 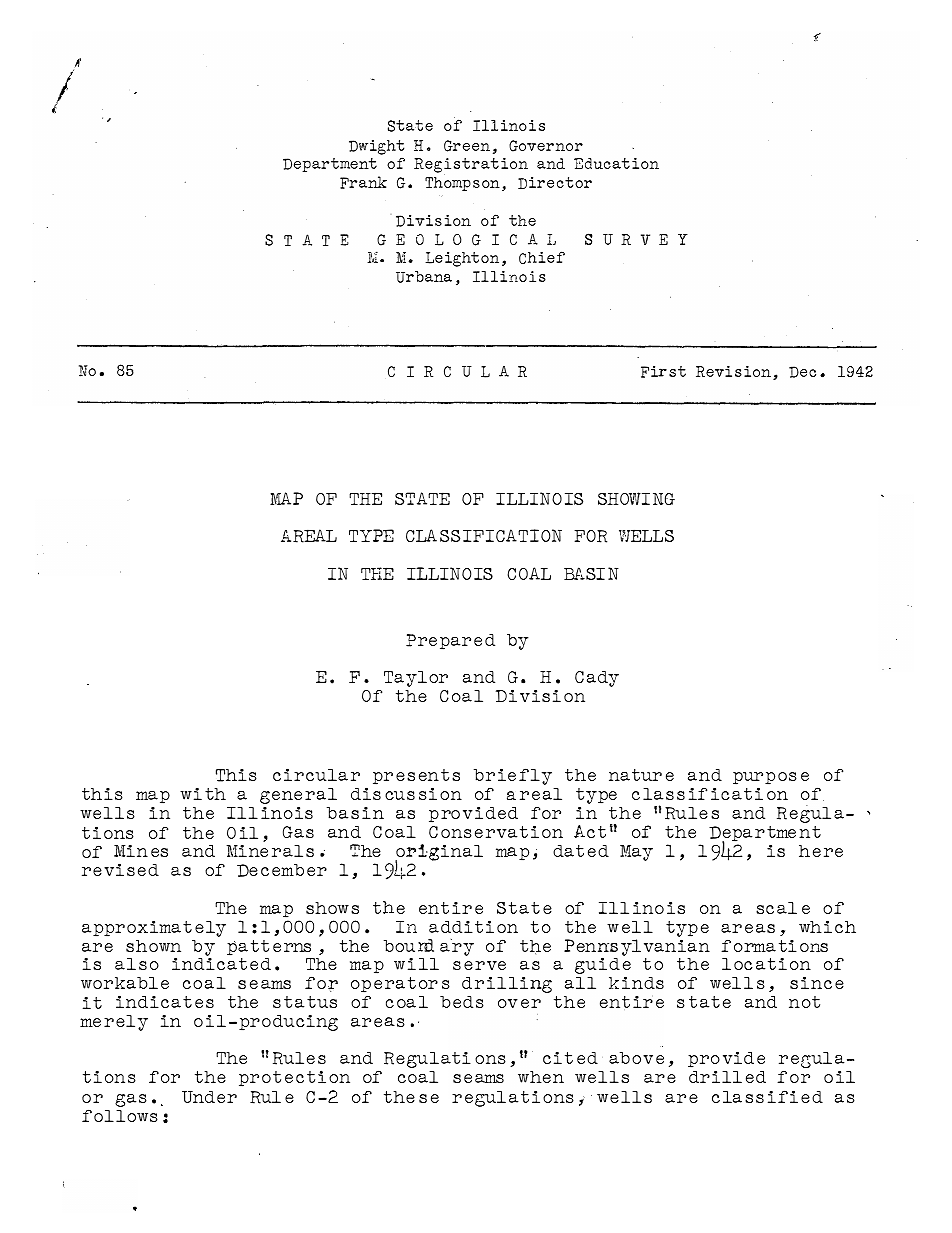 What do you see at coordinates (363, 182) in the image?
I see `Frank` at bounding box center [363, 182].
